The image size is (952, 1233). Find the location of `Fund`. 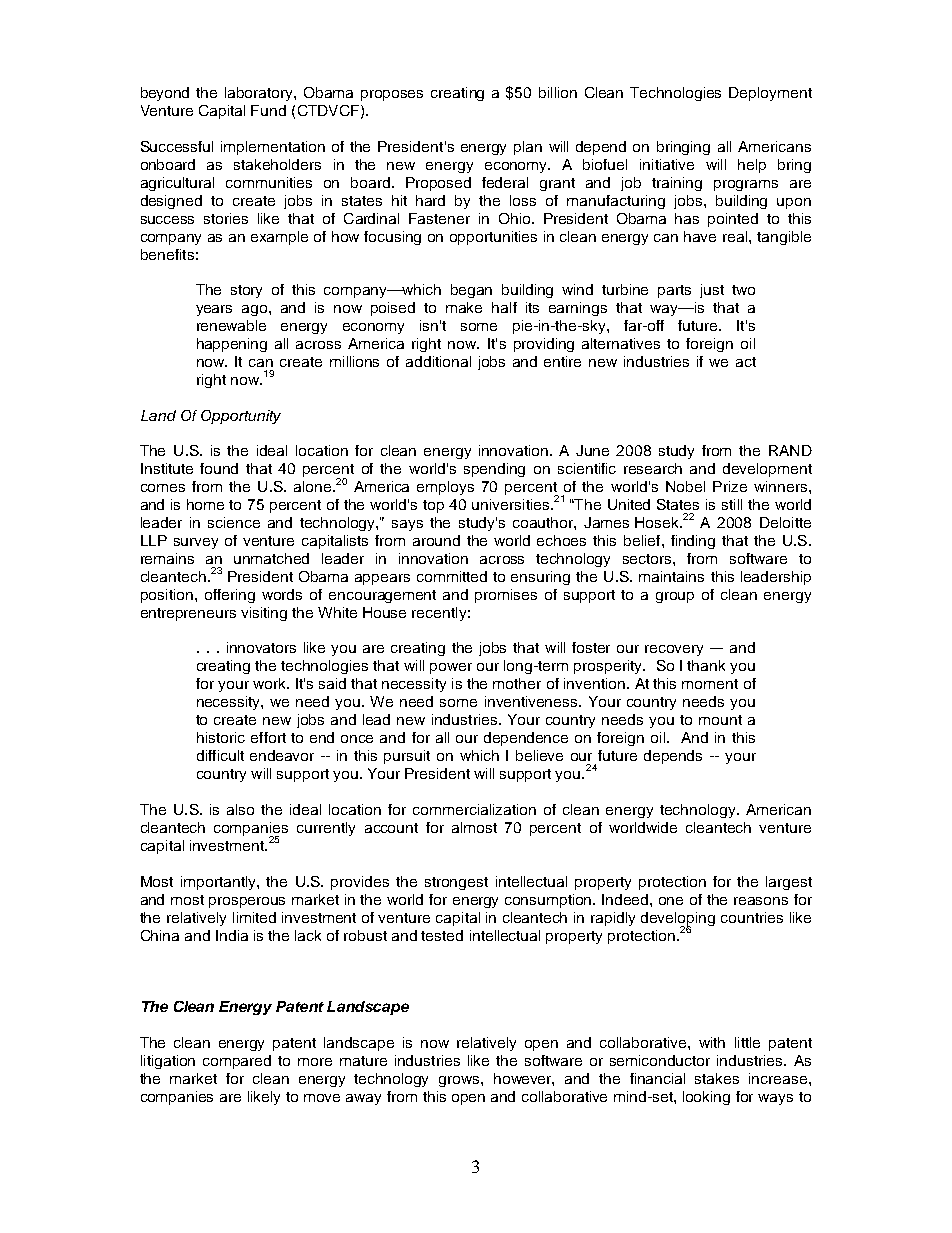

Fund is located at coordinates (268, 110).
